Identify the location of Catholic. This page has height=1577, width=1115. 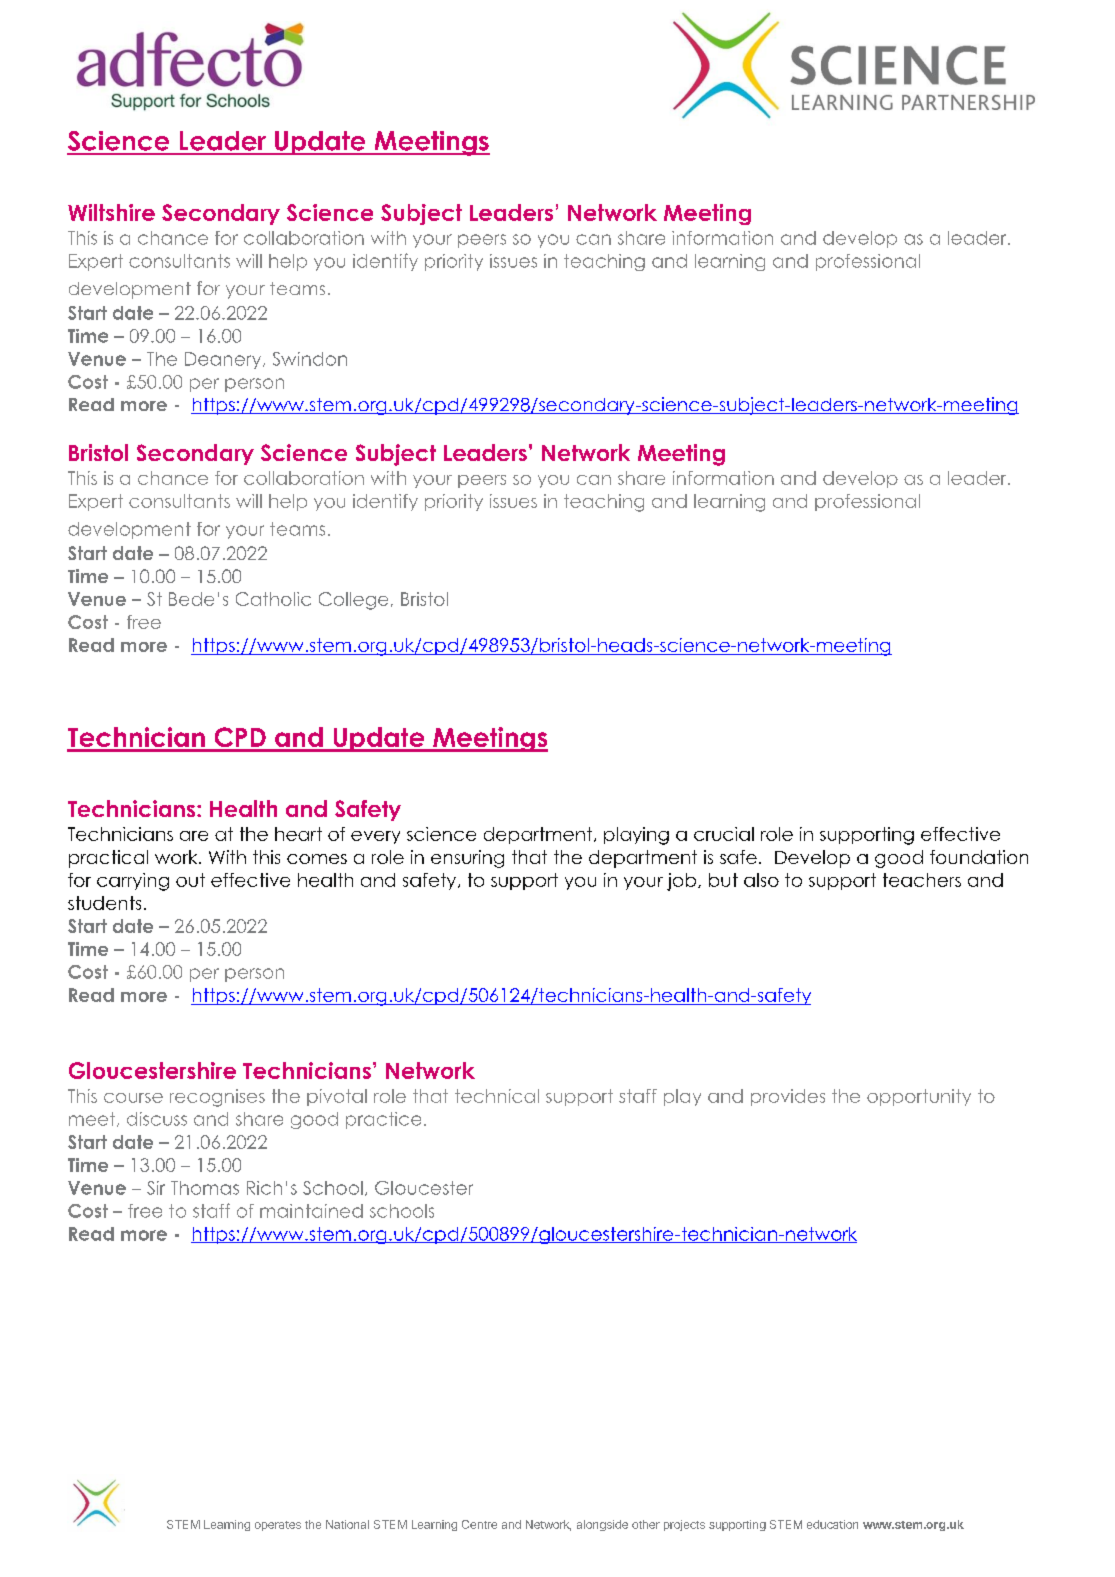
(273, 599).
